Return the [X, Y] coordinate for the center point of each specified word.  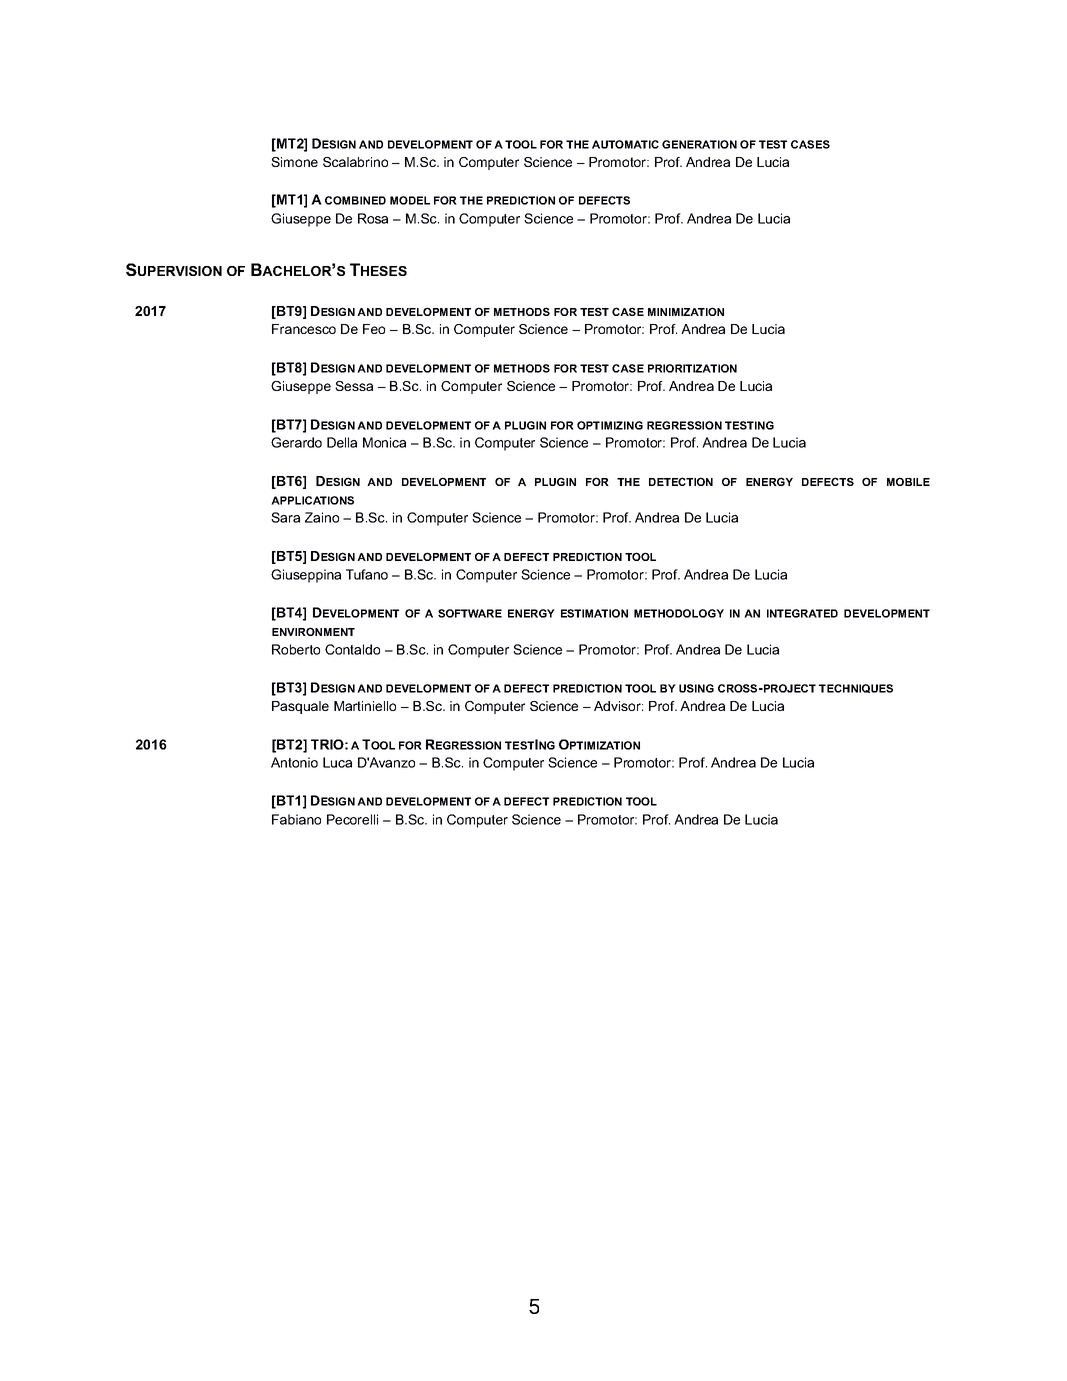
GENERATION [699, 144]
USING [696, 688]
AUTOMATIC [625, 144]
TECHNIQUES [856, 688]
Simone [294, 162]
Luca [337, 762]
